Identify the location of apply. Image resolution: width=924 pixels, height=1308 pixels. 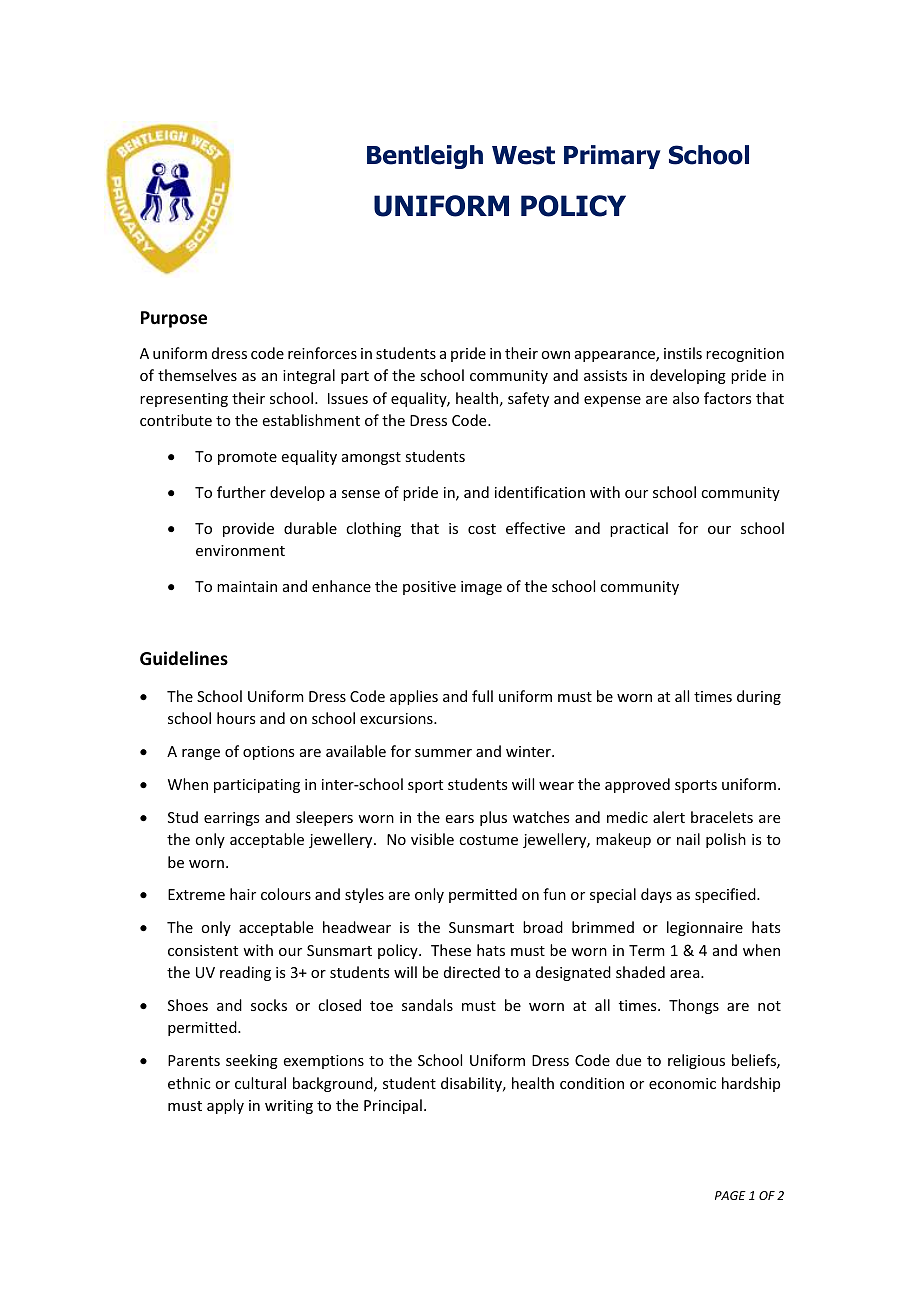
(225, 1106).
